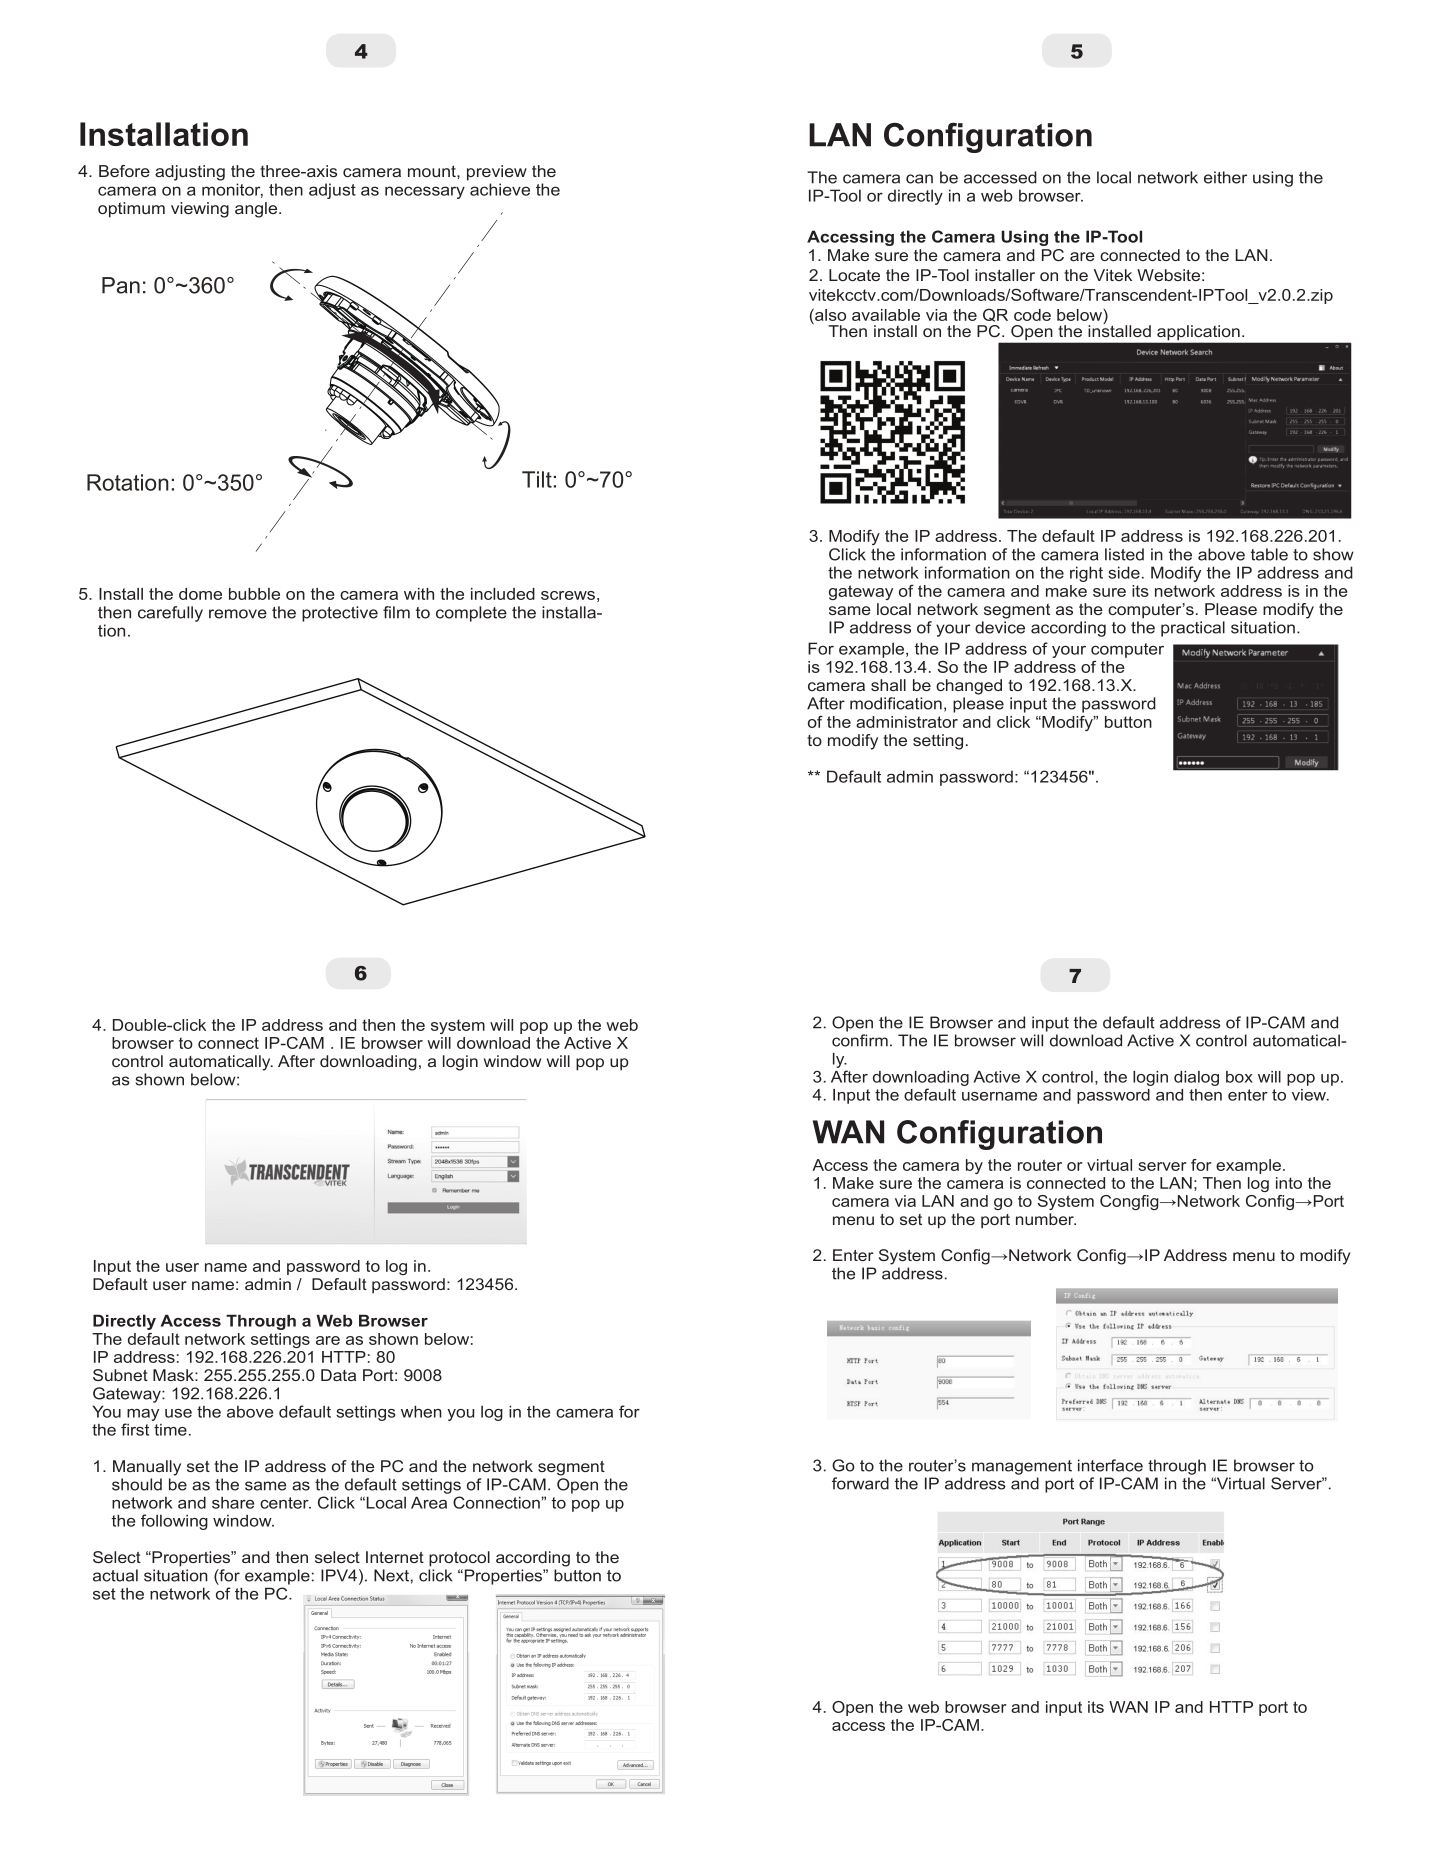 This image has width=1441, height=1865. What do you see at coordinates (854, 275) in the image?
I see `Locate` at bounding box center [854, 275].
